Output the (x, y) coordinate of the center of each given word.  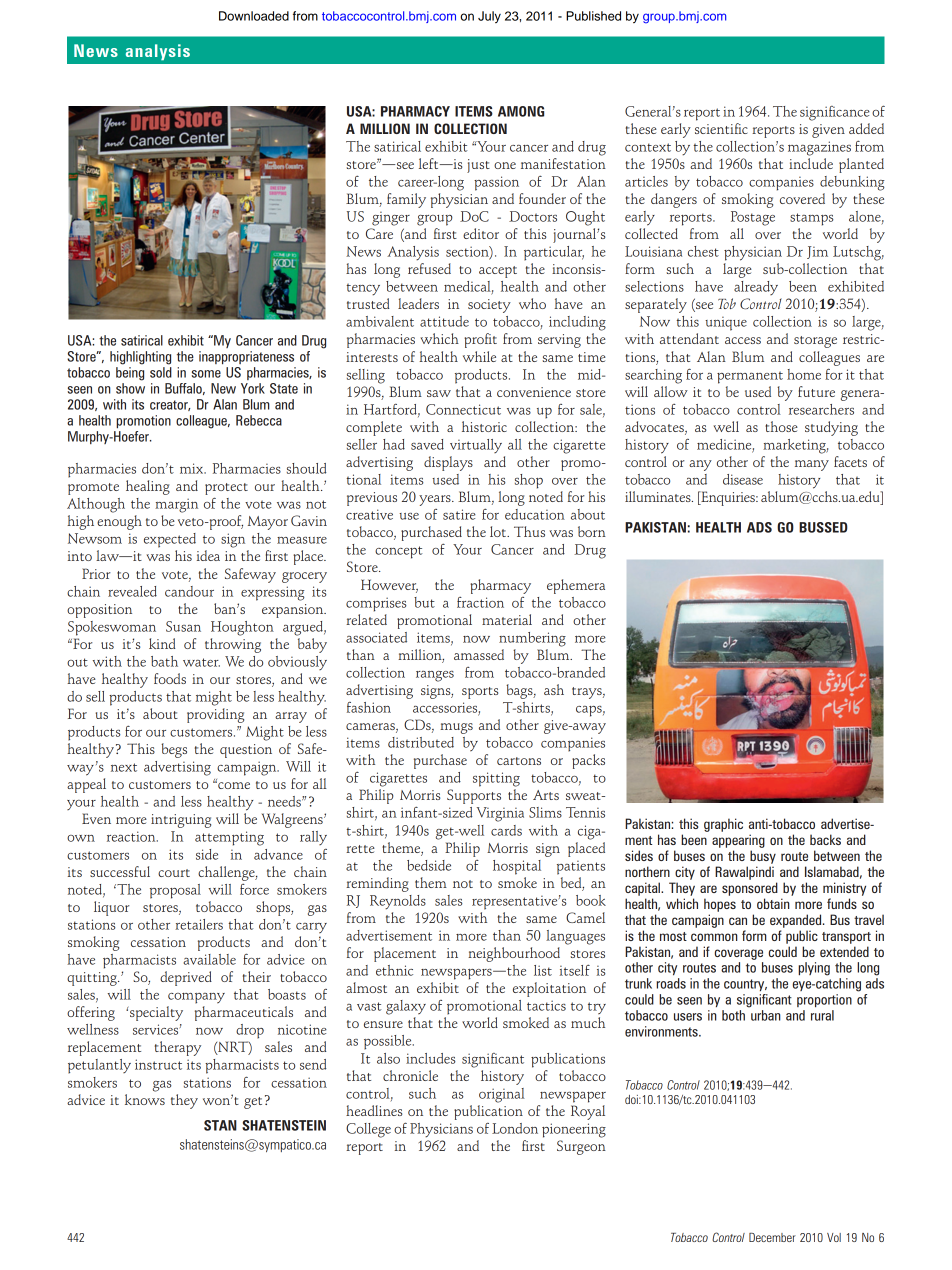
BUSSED (823, 527)
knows (145, 1099)
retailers (199, 924)
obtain (773, 903)
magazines (819, 148)
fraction (480, 602)
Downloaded (254, 16)
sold (161, 372)
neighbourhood (514, 954)
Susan (183, 626)
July (489, 17)
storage (815, 342)
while (479, 356)
